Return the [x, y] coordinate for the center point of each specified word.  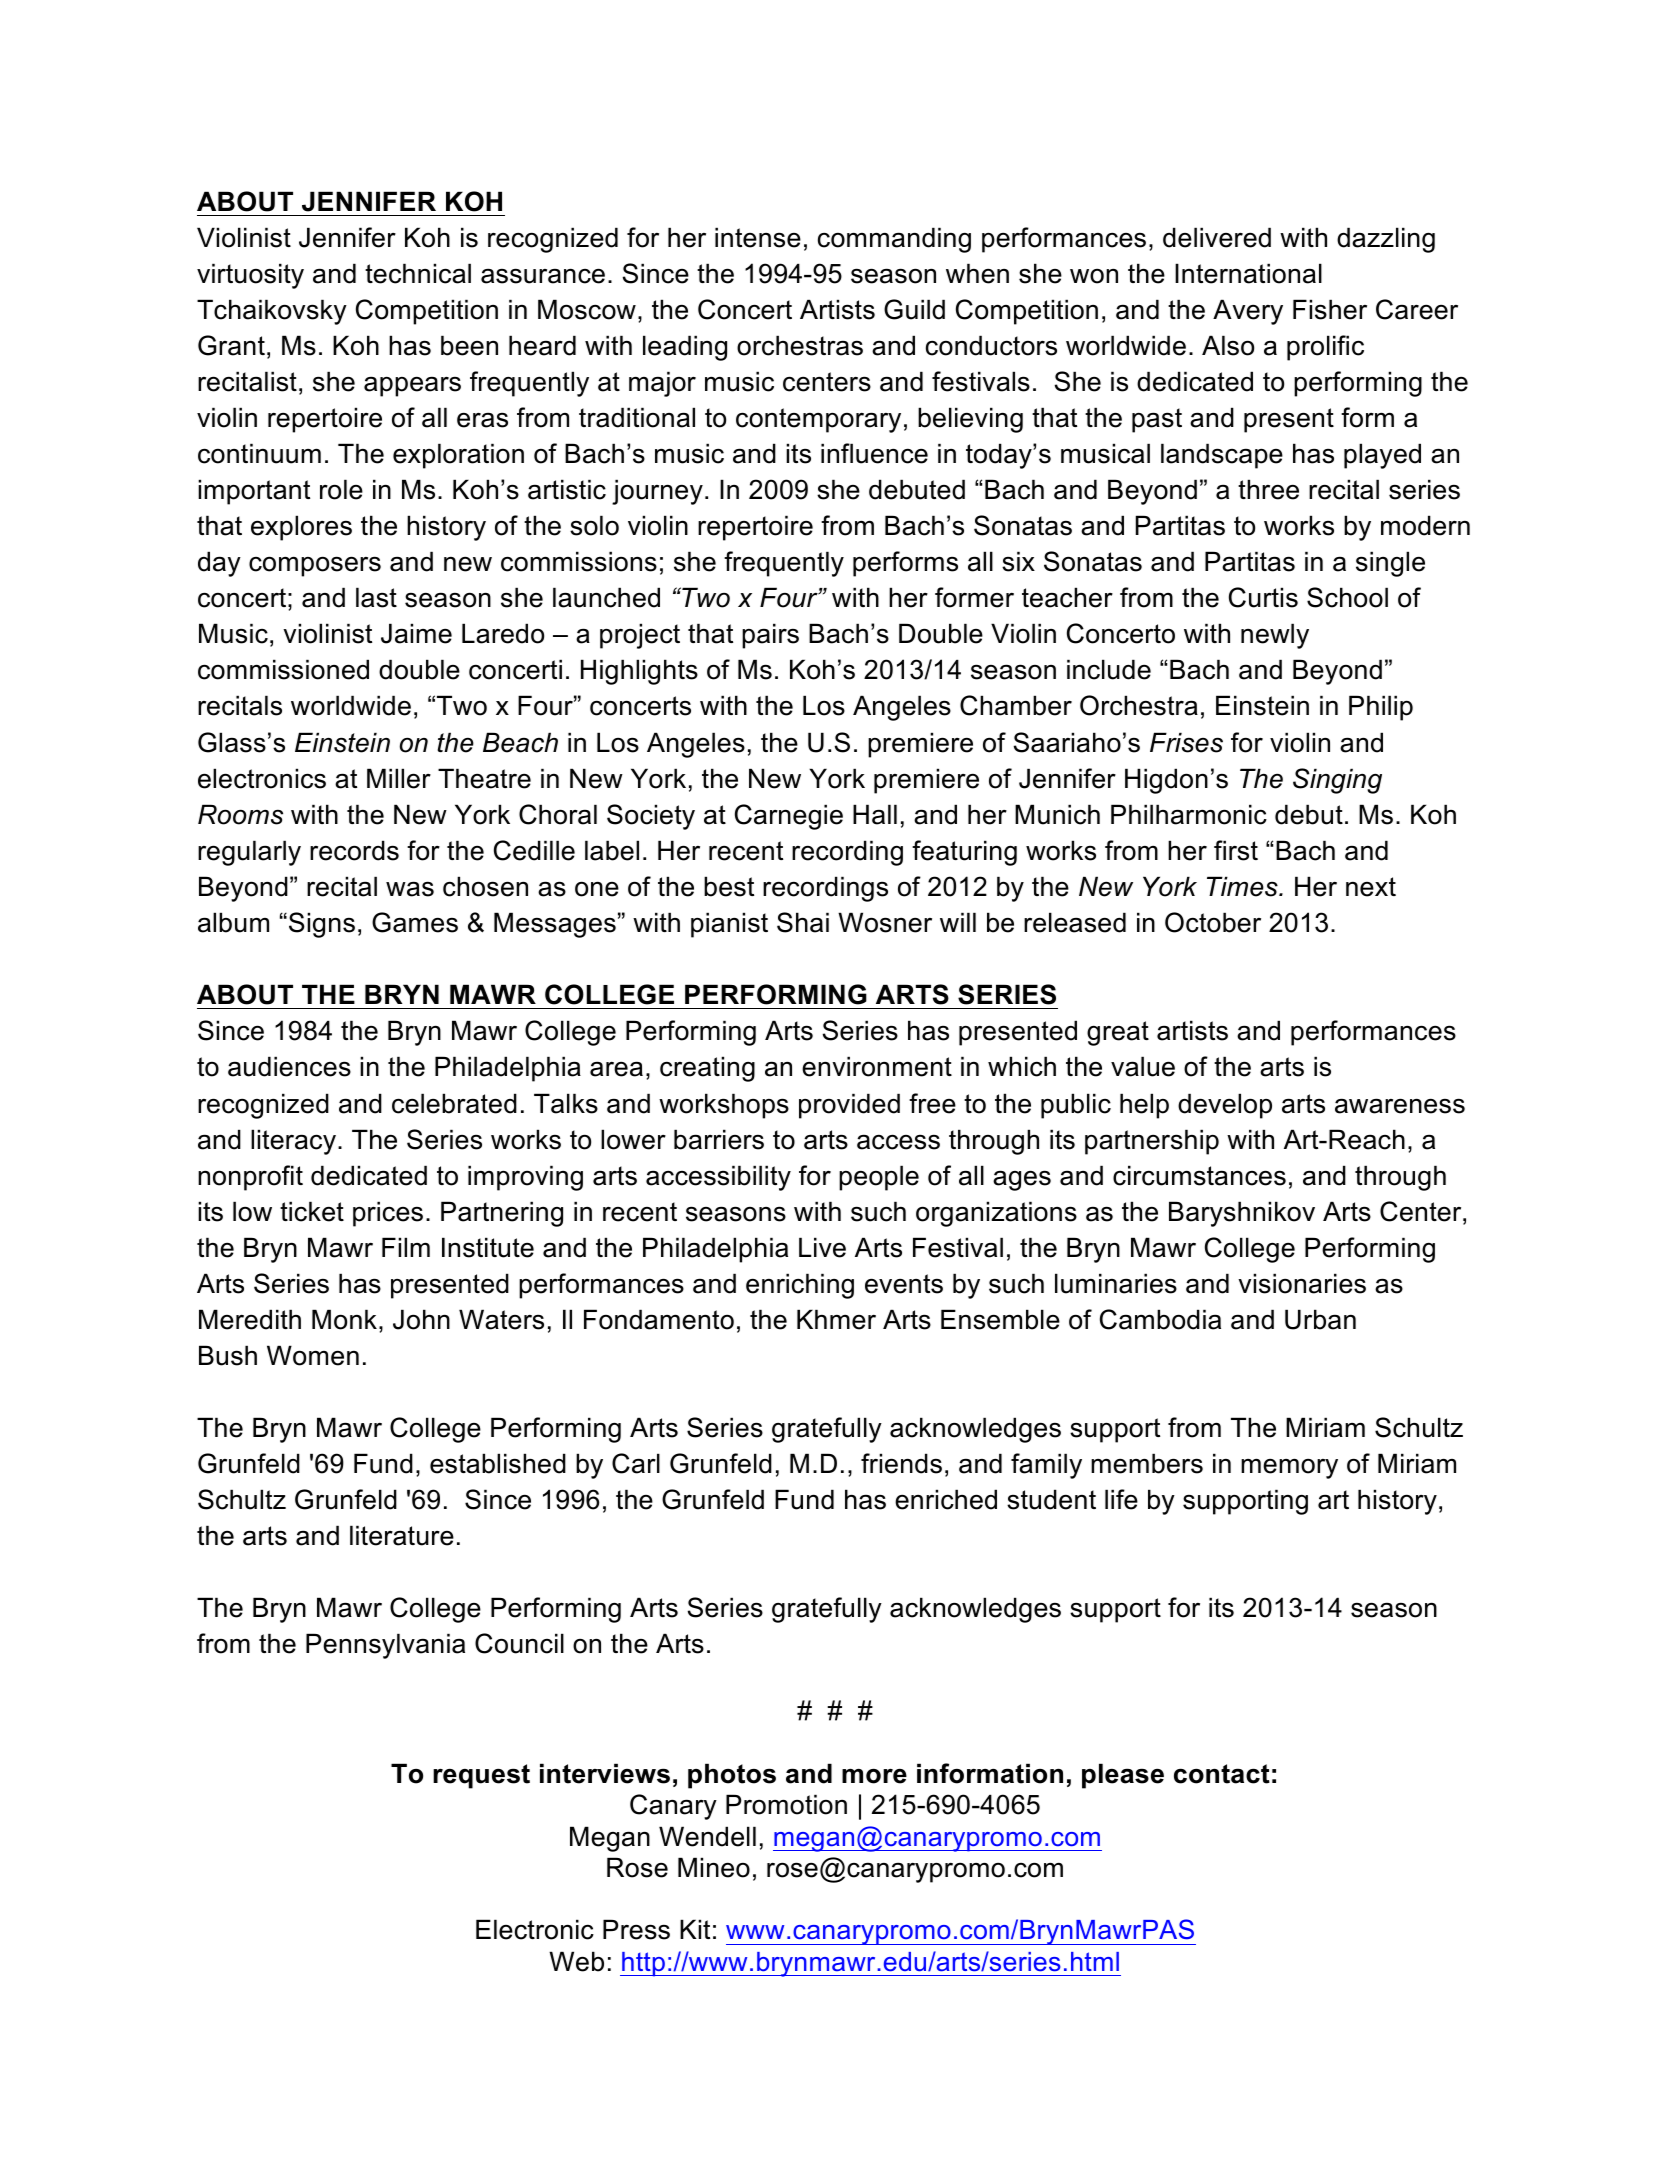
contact [1222, 1774]
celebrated [454, 1103]
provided [849, 1106]
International [1248, 273]
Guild [914, 309]
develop [1225, 1106]
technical [418, 273]
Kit [695, 1929]
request [481, 1776]
